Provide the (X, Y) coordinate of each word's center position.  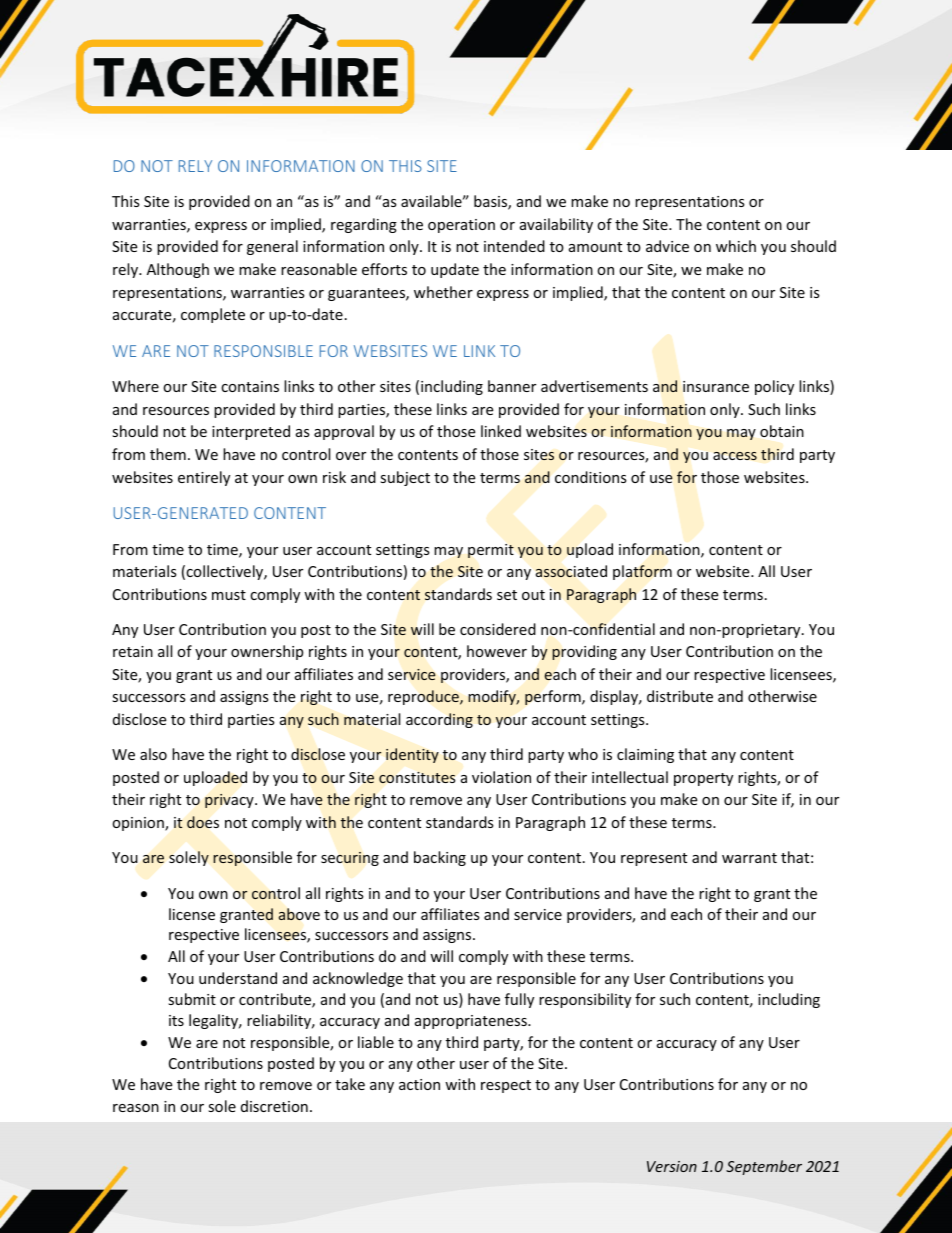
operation (461, 226)
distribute (680, 696)
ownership (267, 652)
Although (178, 270)
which (736, 246)
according (439, 720)
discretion (274, 1106)
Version (672, 1166)
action (419, 1084)
